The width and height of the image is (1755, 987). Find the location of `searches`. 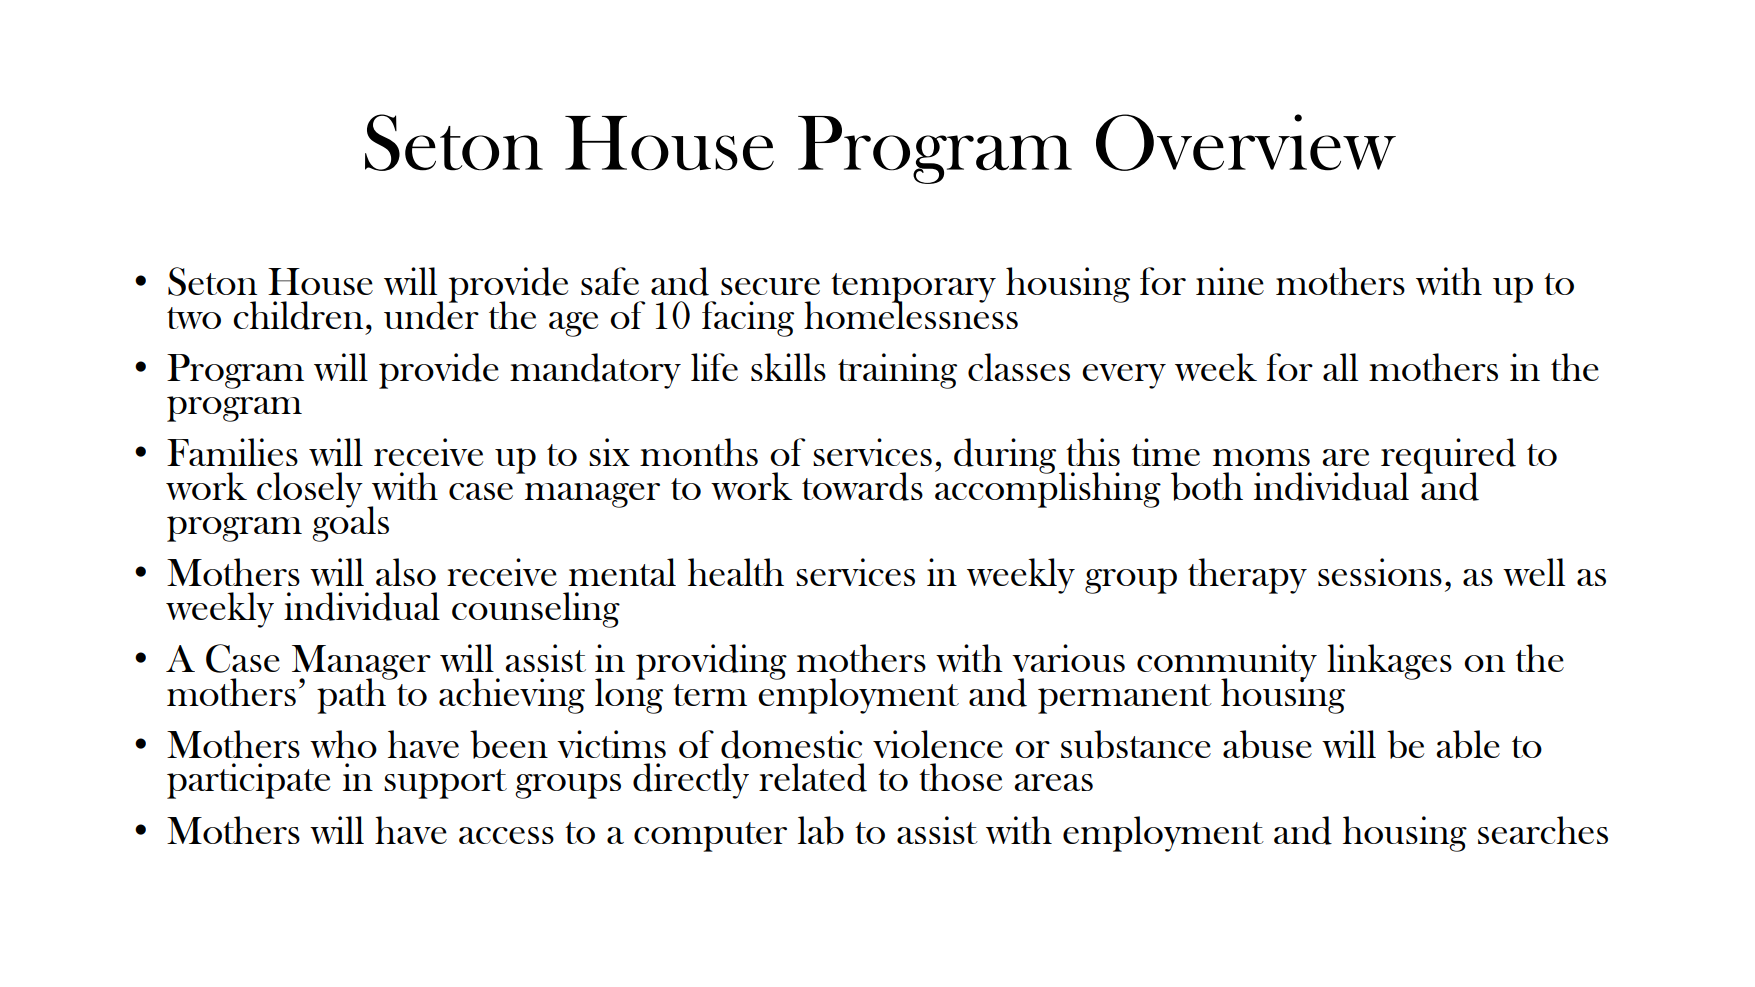

searches is located at coordinates (1543, 830).
